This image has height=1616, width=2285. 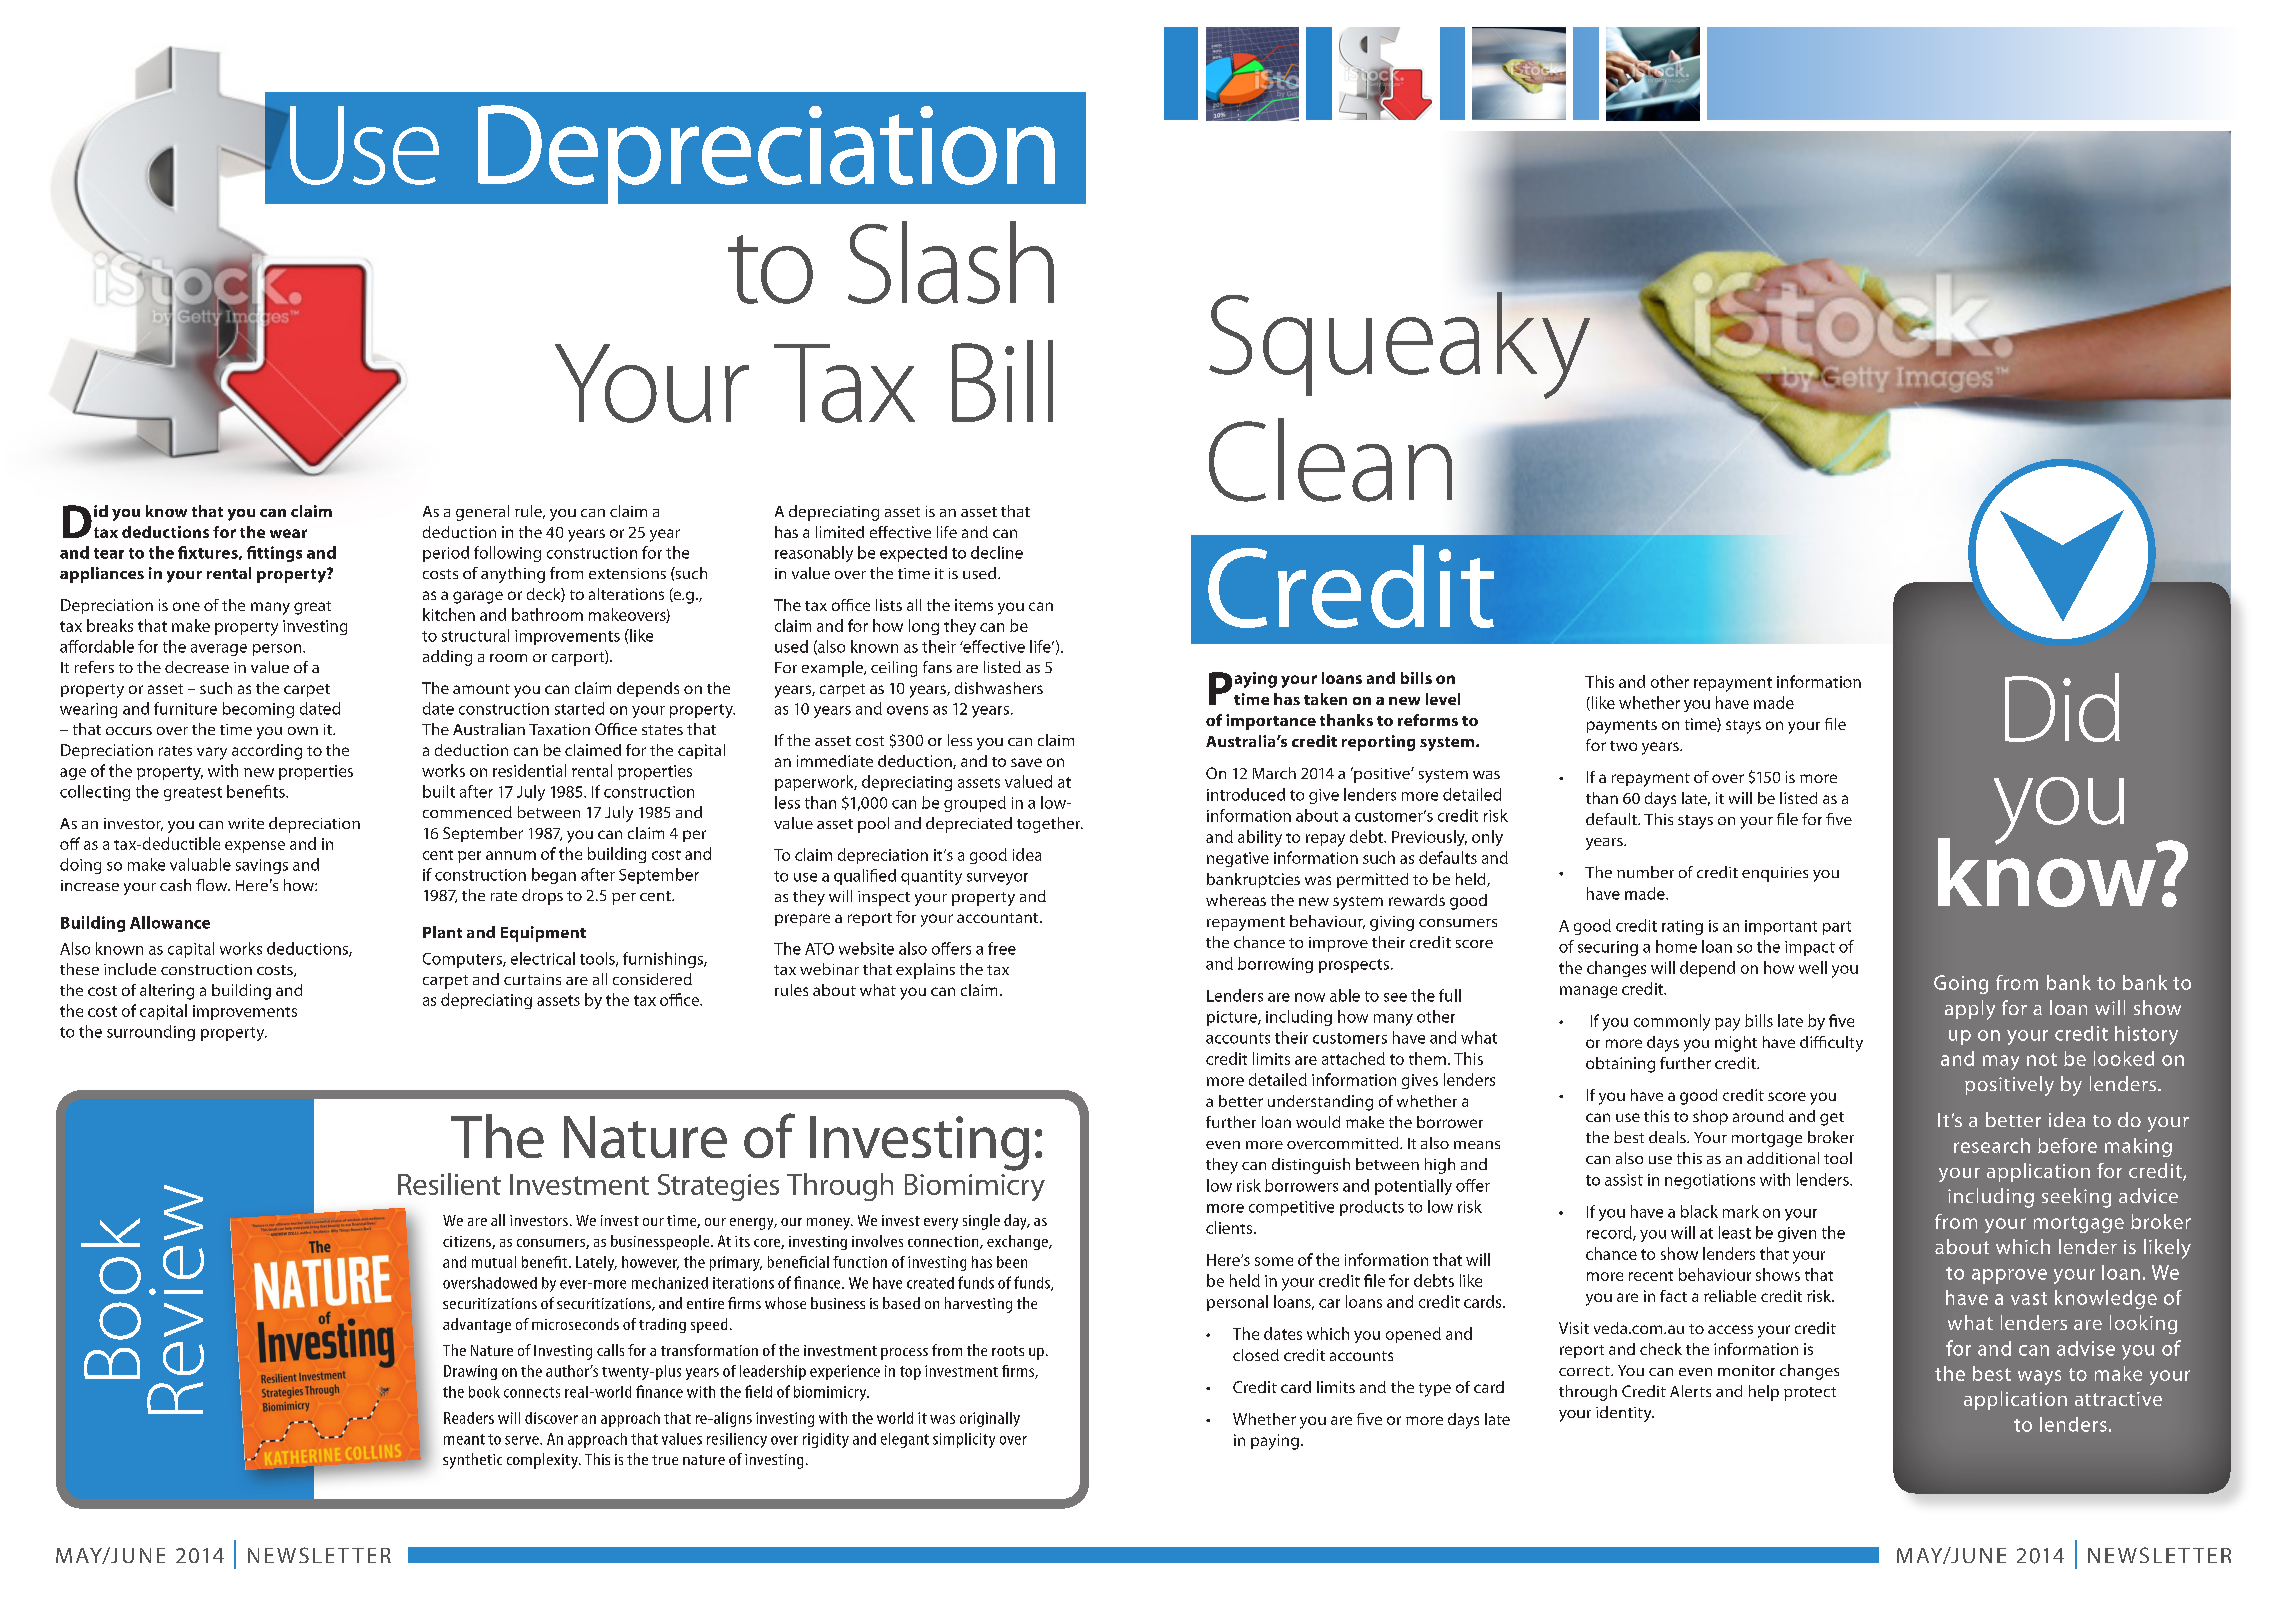 What do you see at coordinates (951, 262) in the image?
I see `Slash` at bounding box center [951, 262].
